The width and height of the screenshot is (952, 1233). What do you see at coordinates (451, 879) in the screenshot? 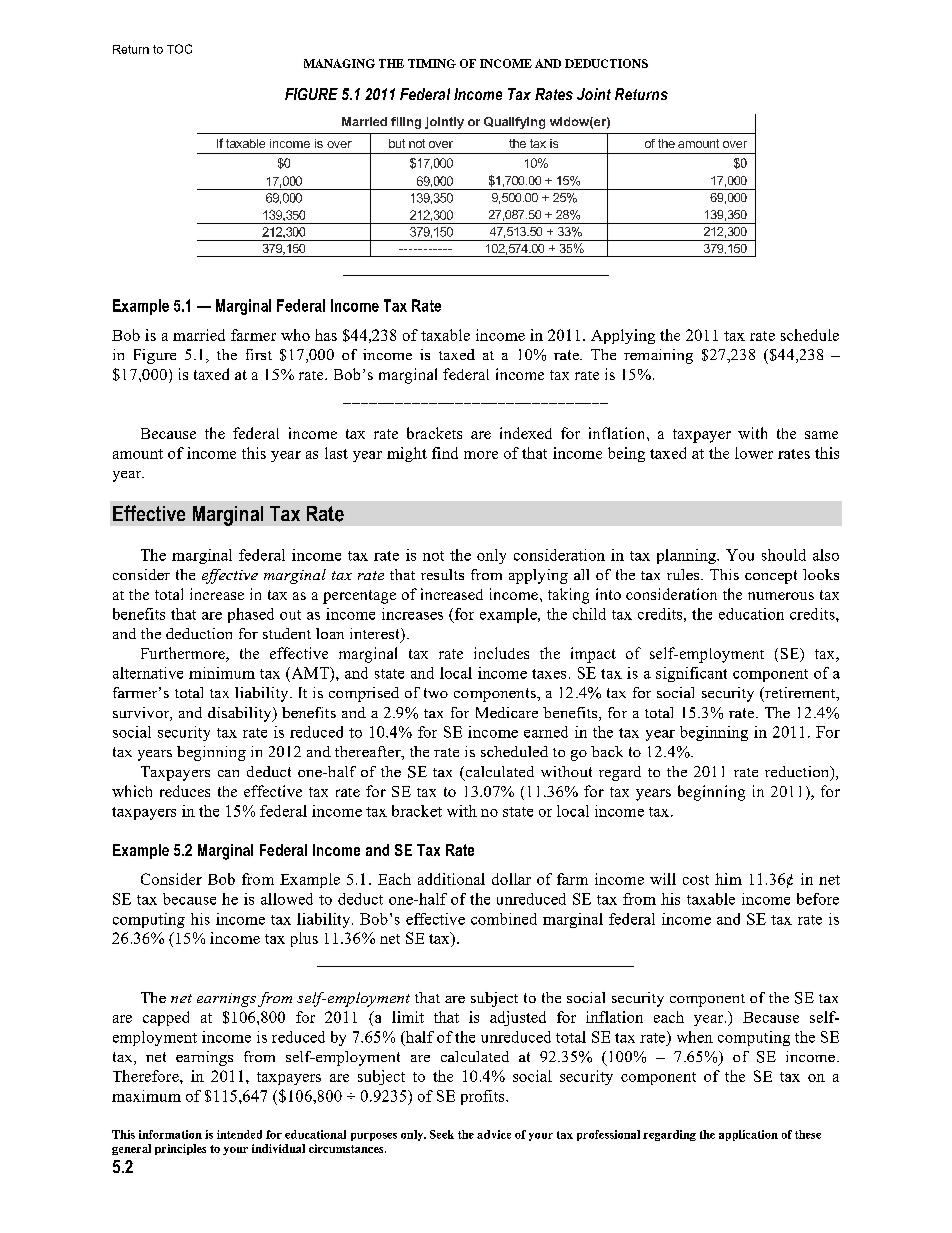
I see `additional` at bounding box center [451, 879].
